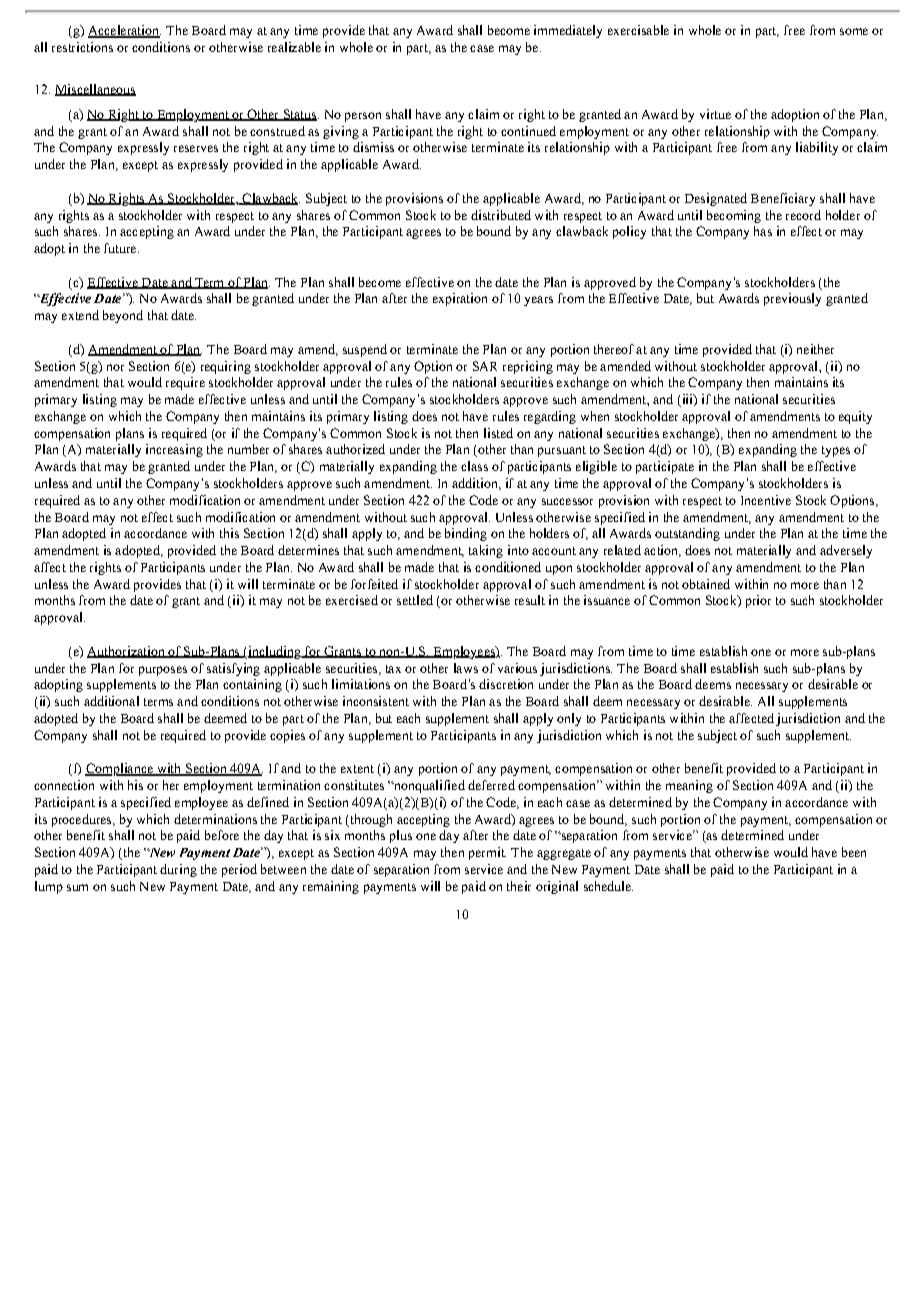 The image size is (924, 1308). Describe the element at coordinates (854, 31) in the screenshot. I see `some` at that location.
